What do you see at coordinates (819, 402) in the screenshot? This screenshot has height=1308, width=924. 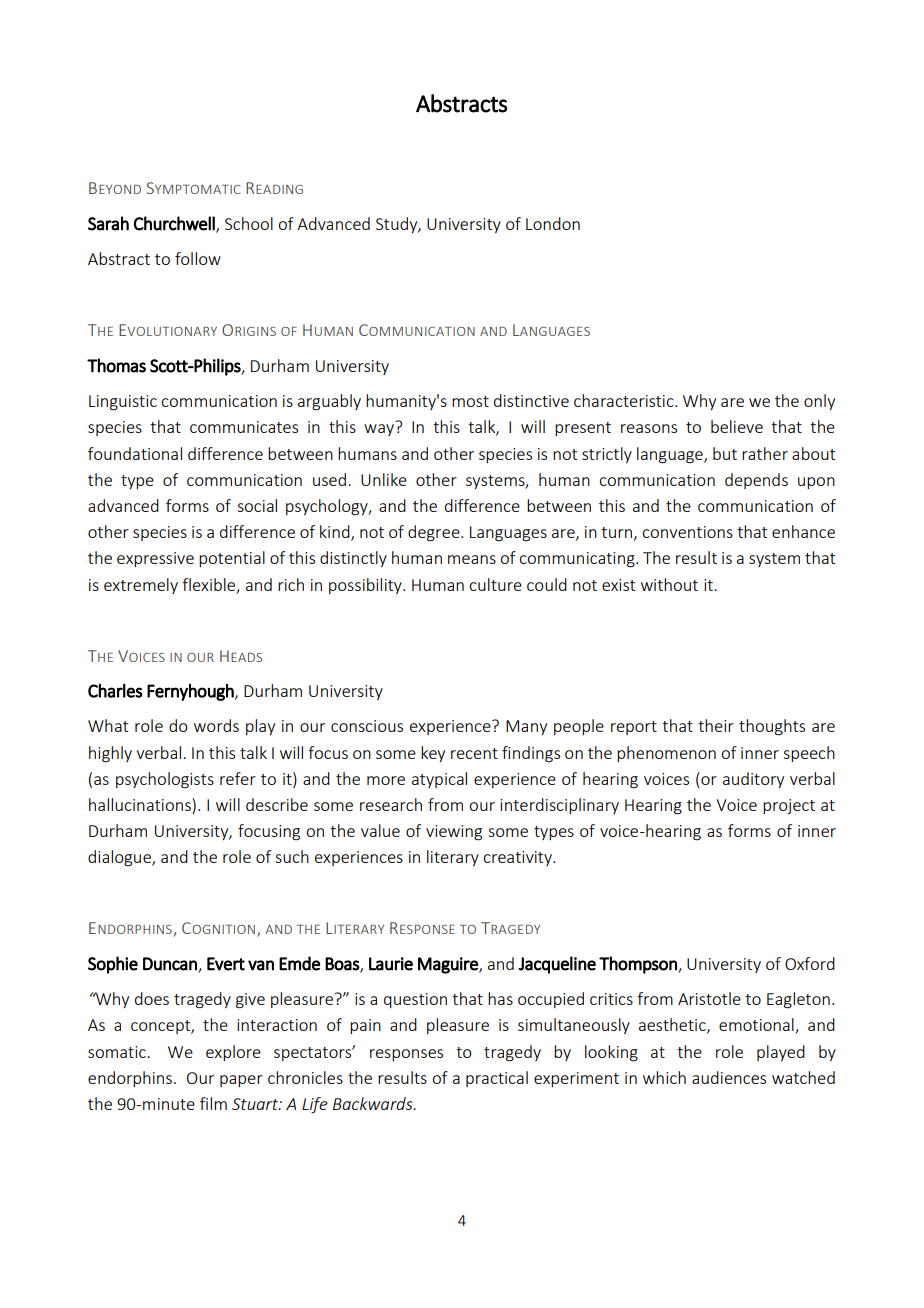 I see `only` at bounding box center [819, 402].
